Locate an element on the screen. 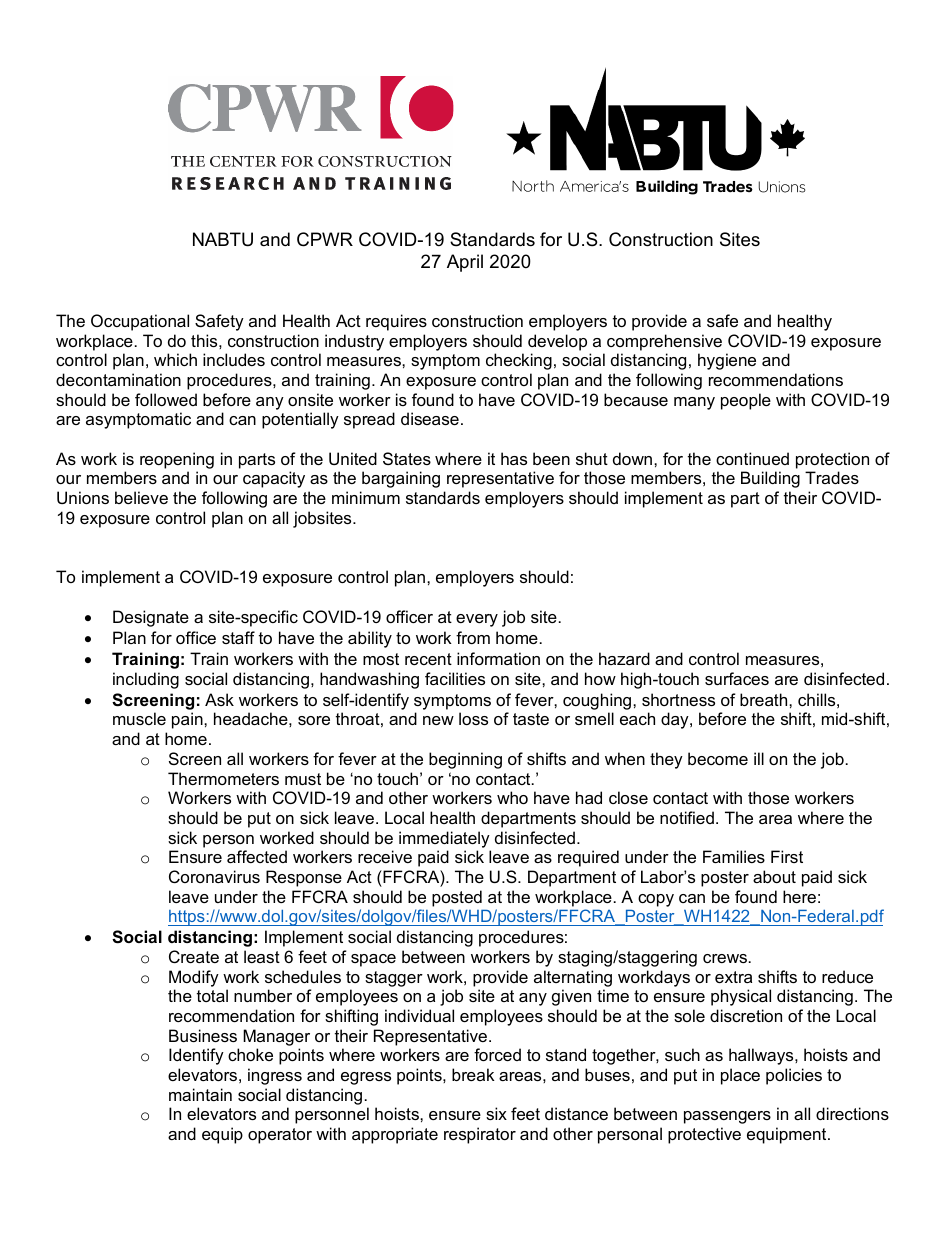 This screenshot has width=952, height=1233. Building is located at coordinates (770, 479).
